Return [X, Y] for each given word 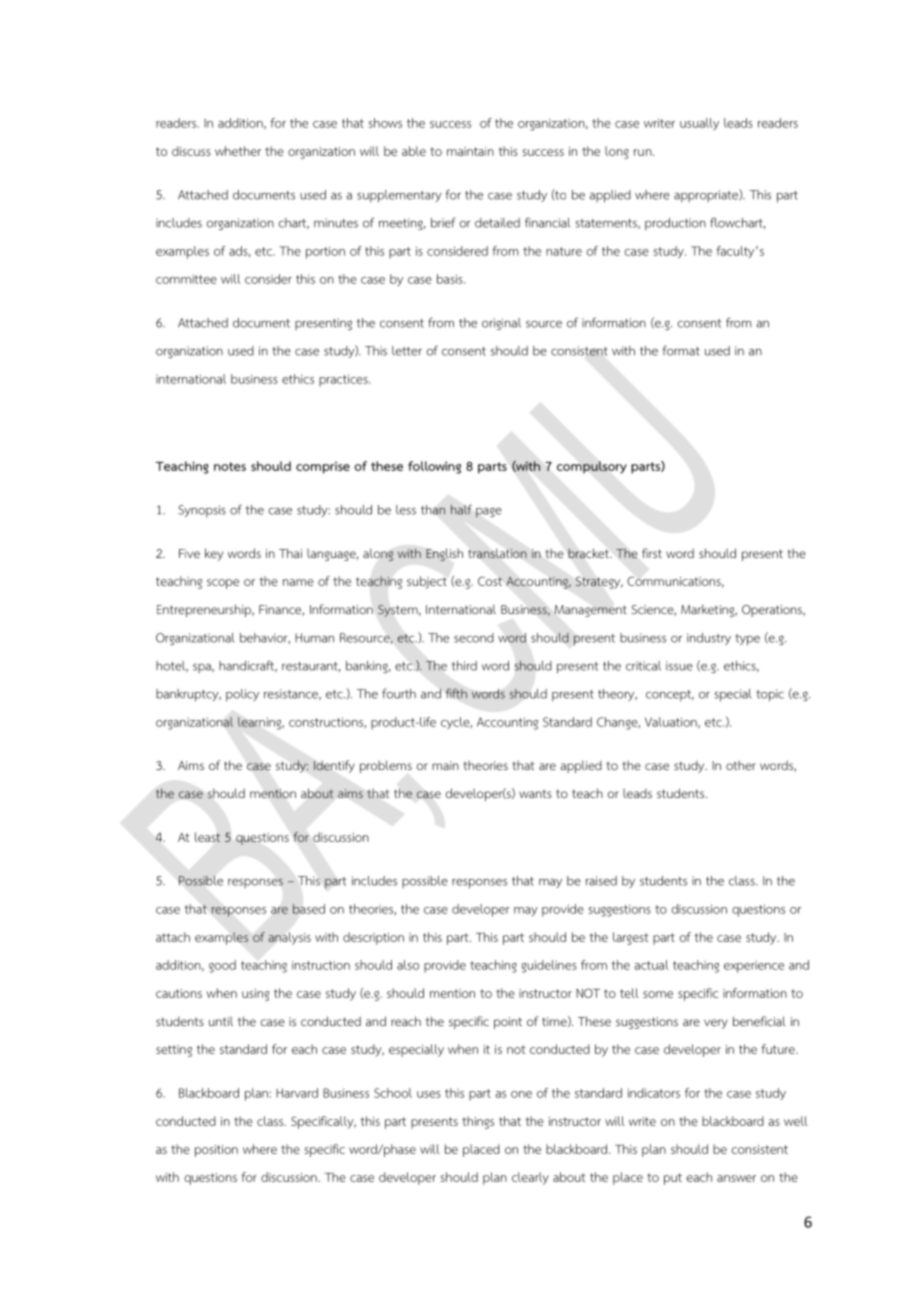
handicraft [248, 666]
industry [709, 639]
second [474, 638]
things [478, 1122]
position [216, 1151]
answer [736, 1178]
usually [699, 124]
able [414, 151]
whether [238, 151]
